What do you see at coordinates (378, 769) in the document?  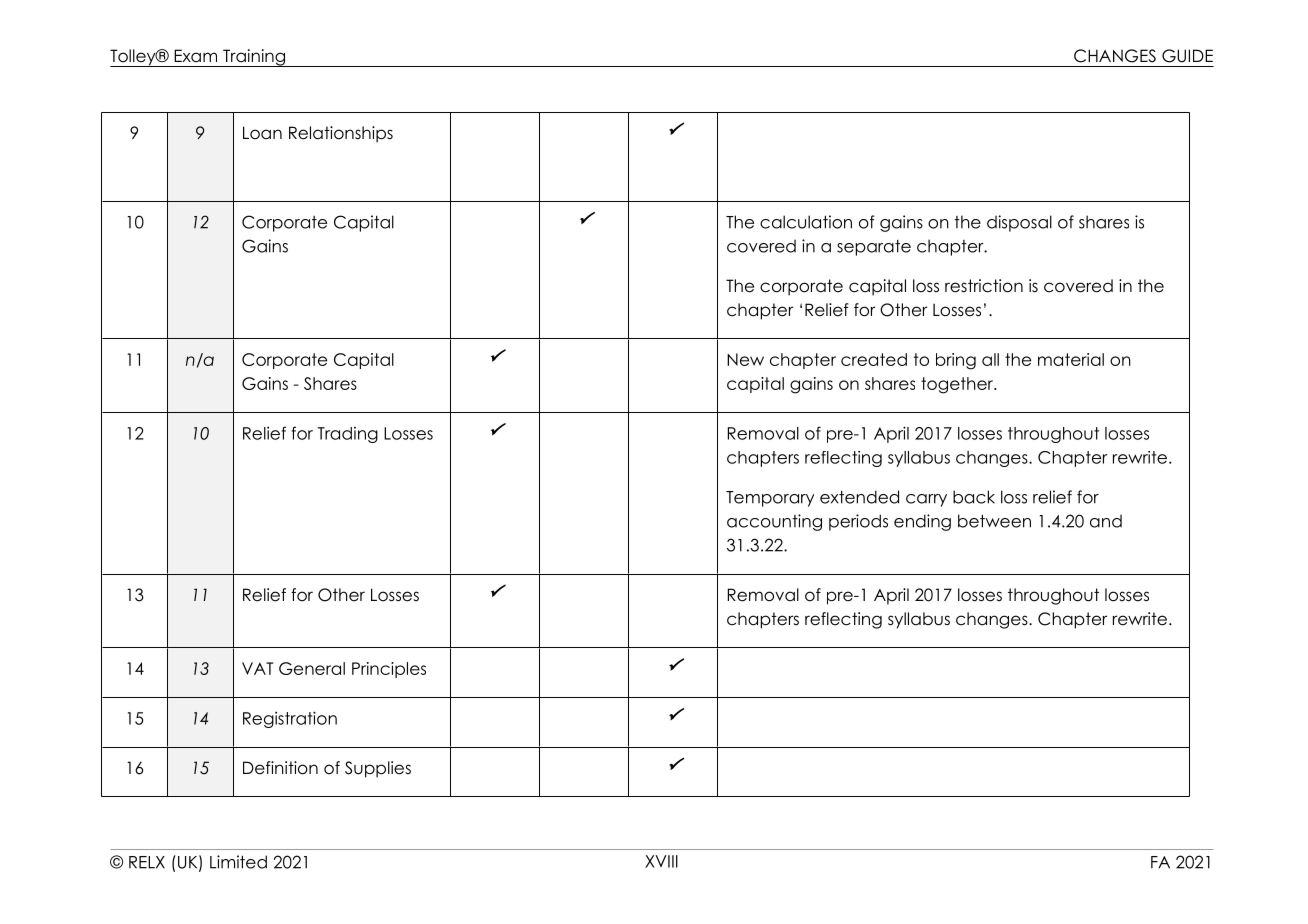 I see `Supplies` at bounding box center [378, 769].
